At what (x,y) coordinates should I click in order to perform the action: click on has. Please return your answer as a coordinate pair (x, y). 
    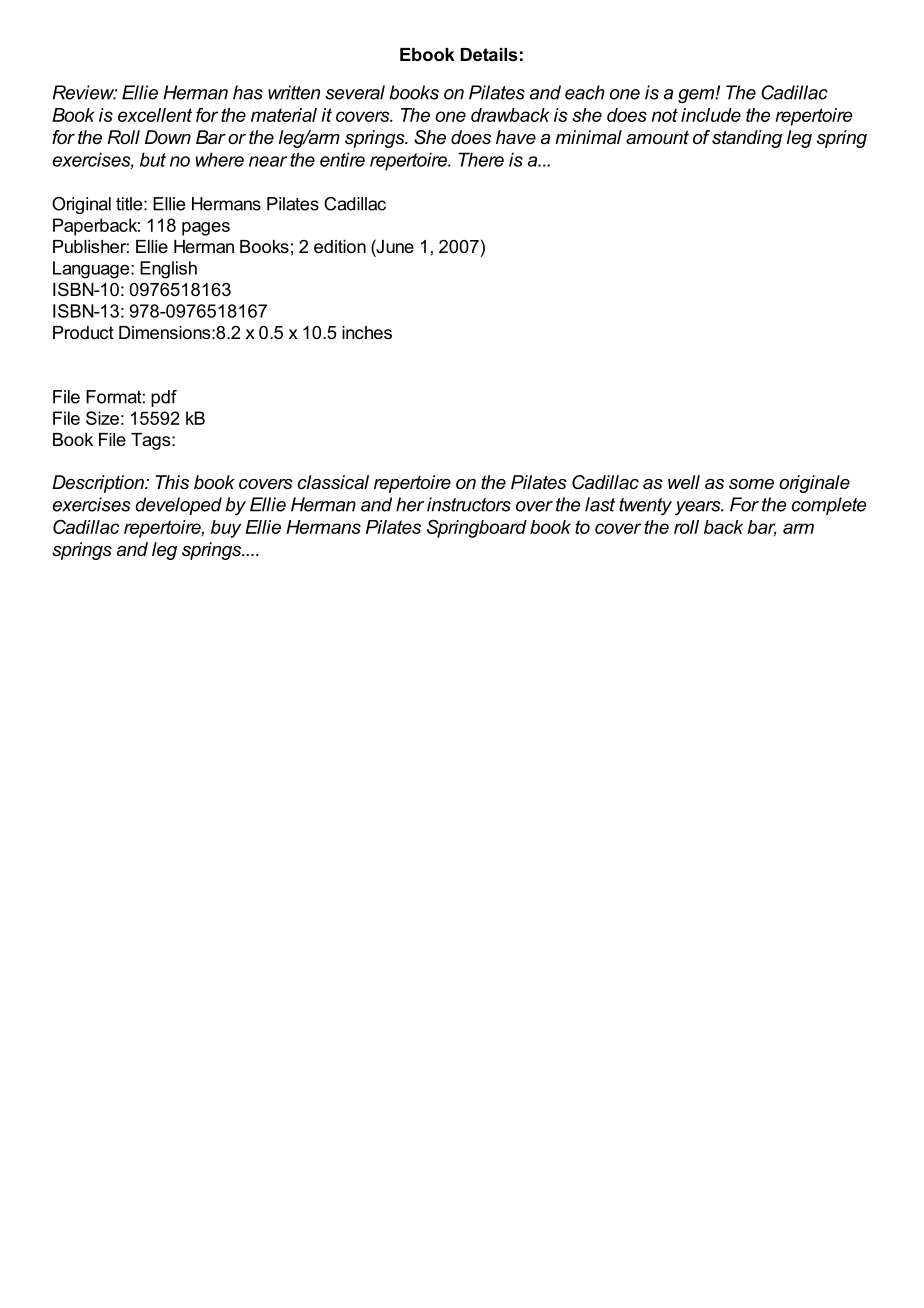
    Looking at the image, I should click on (248, 92).
